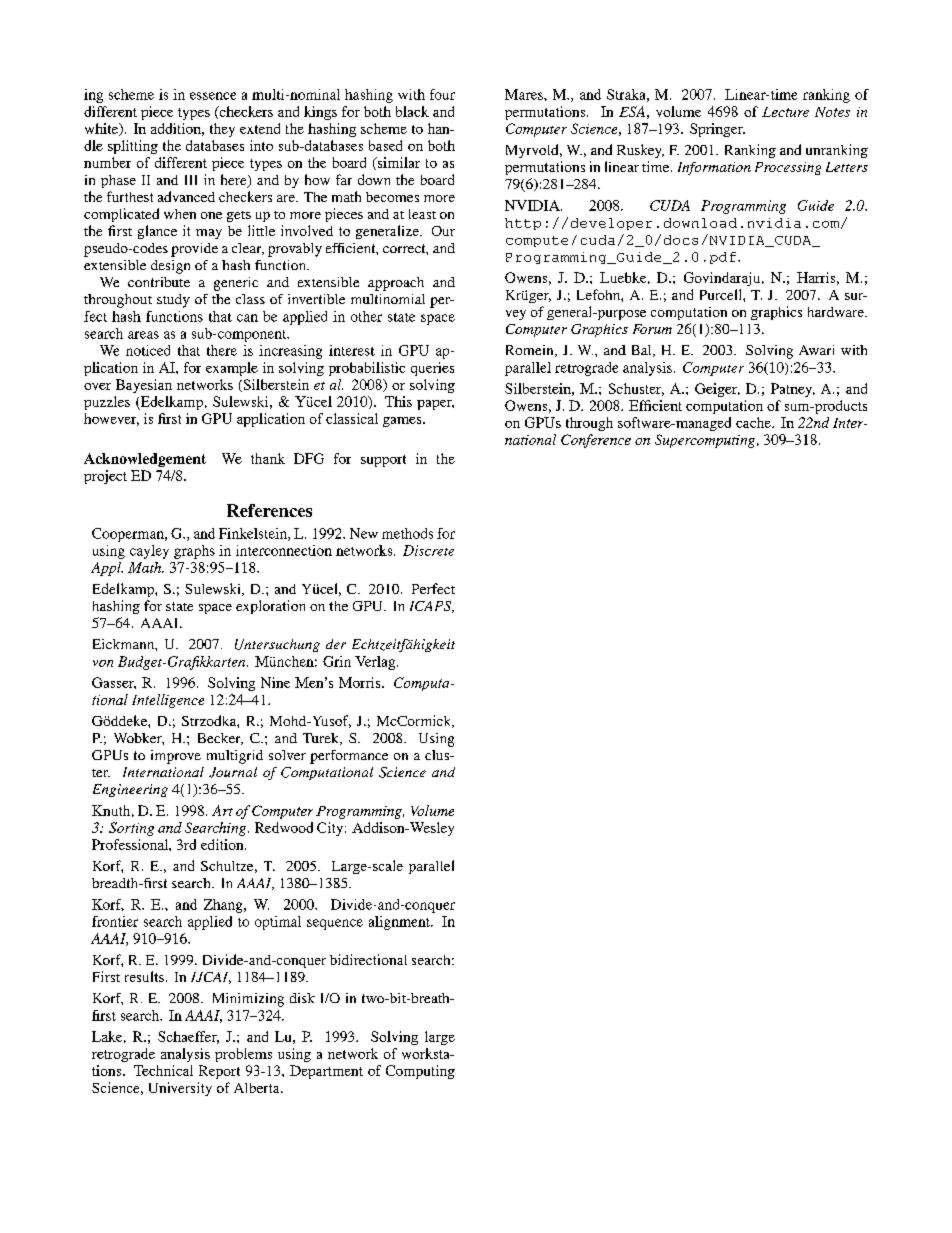 The width and height of the screenshot is (952, 1233). What do you see at coordinates (194, 552) in the screenshot?
I see `graphs` at bounding box center [194, 552].
